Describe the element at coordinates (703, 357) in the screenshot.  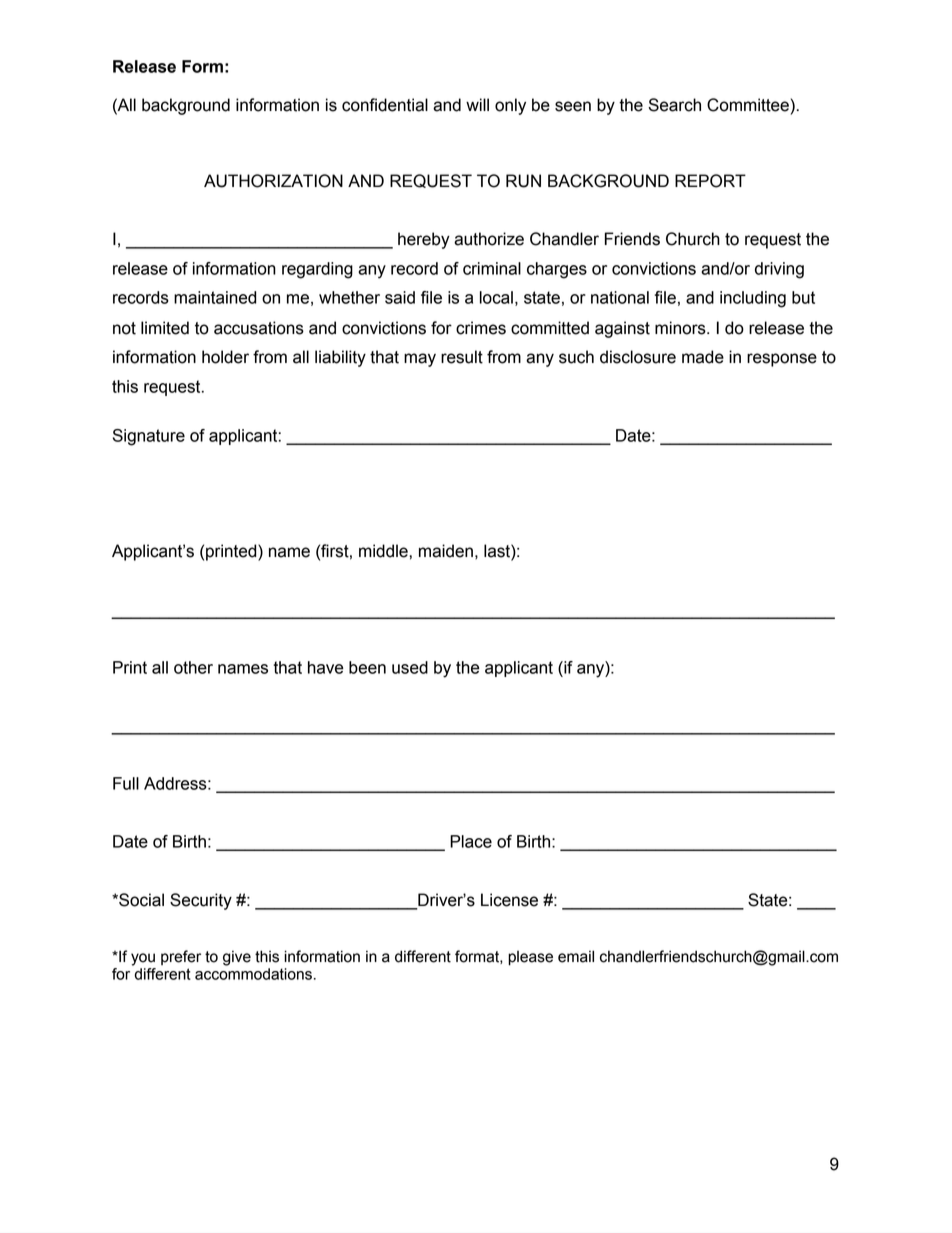
I see `made` at that location.
